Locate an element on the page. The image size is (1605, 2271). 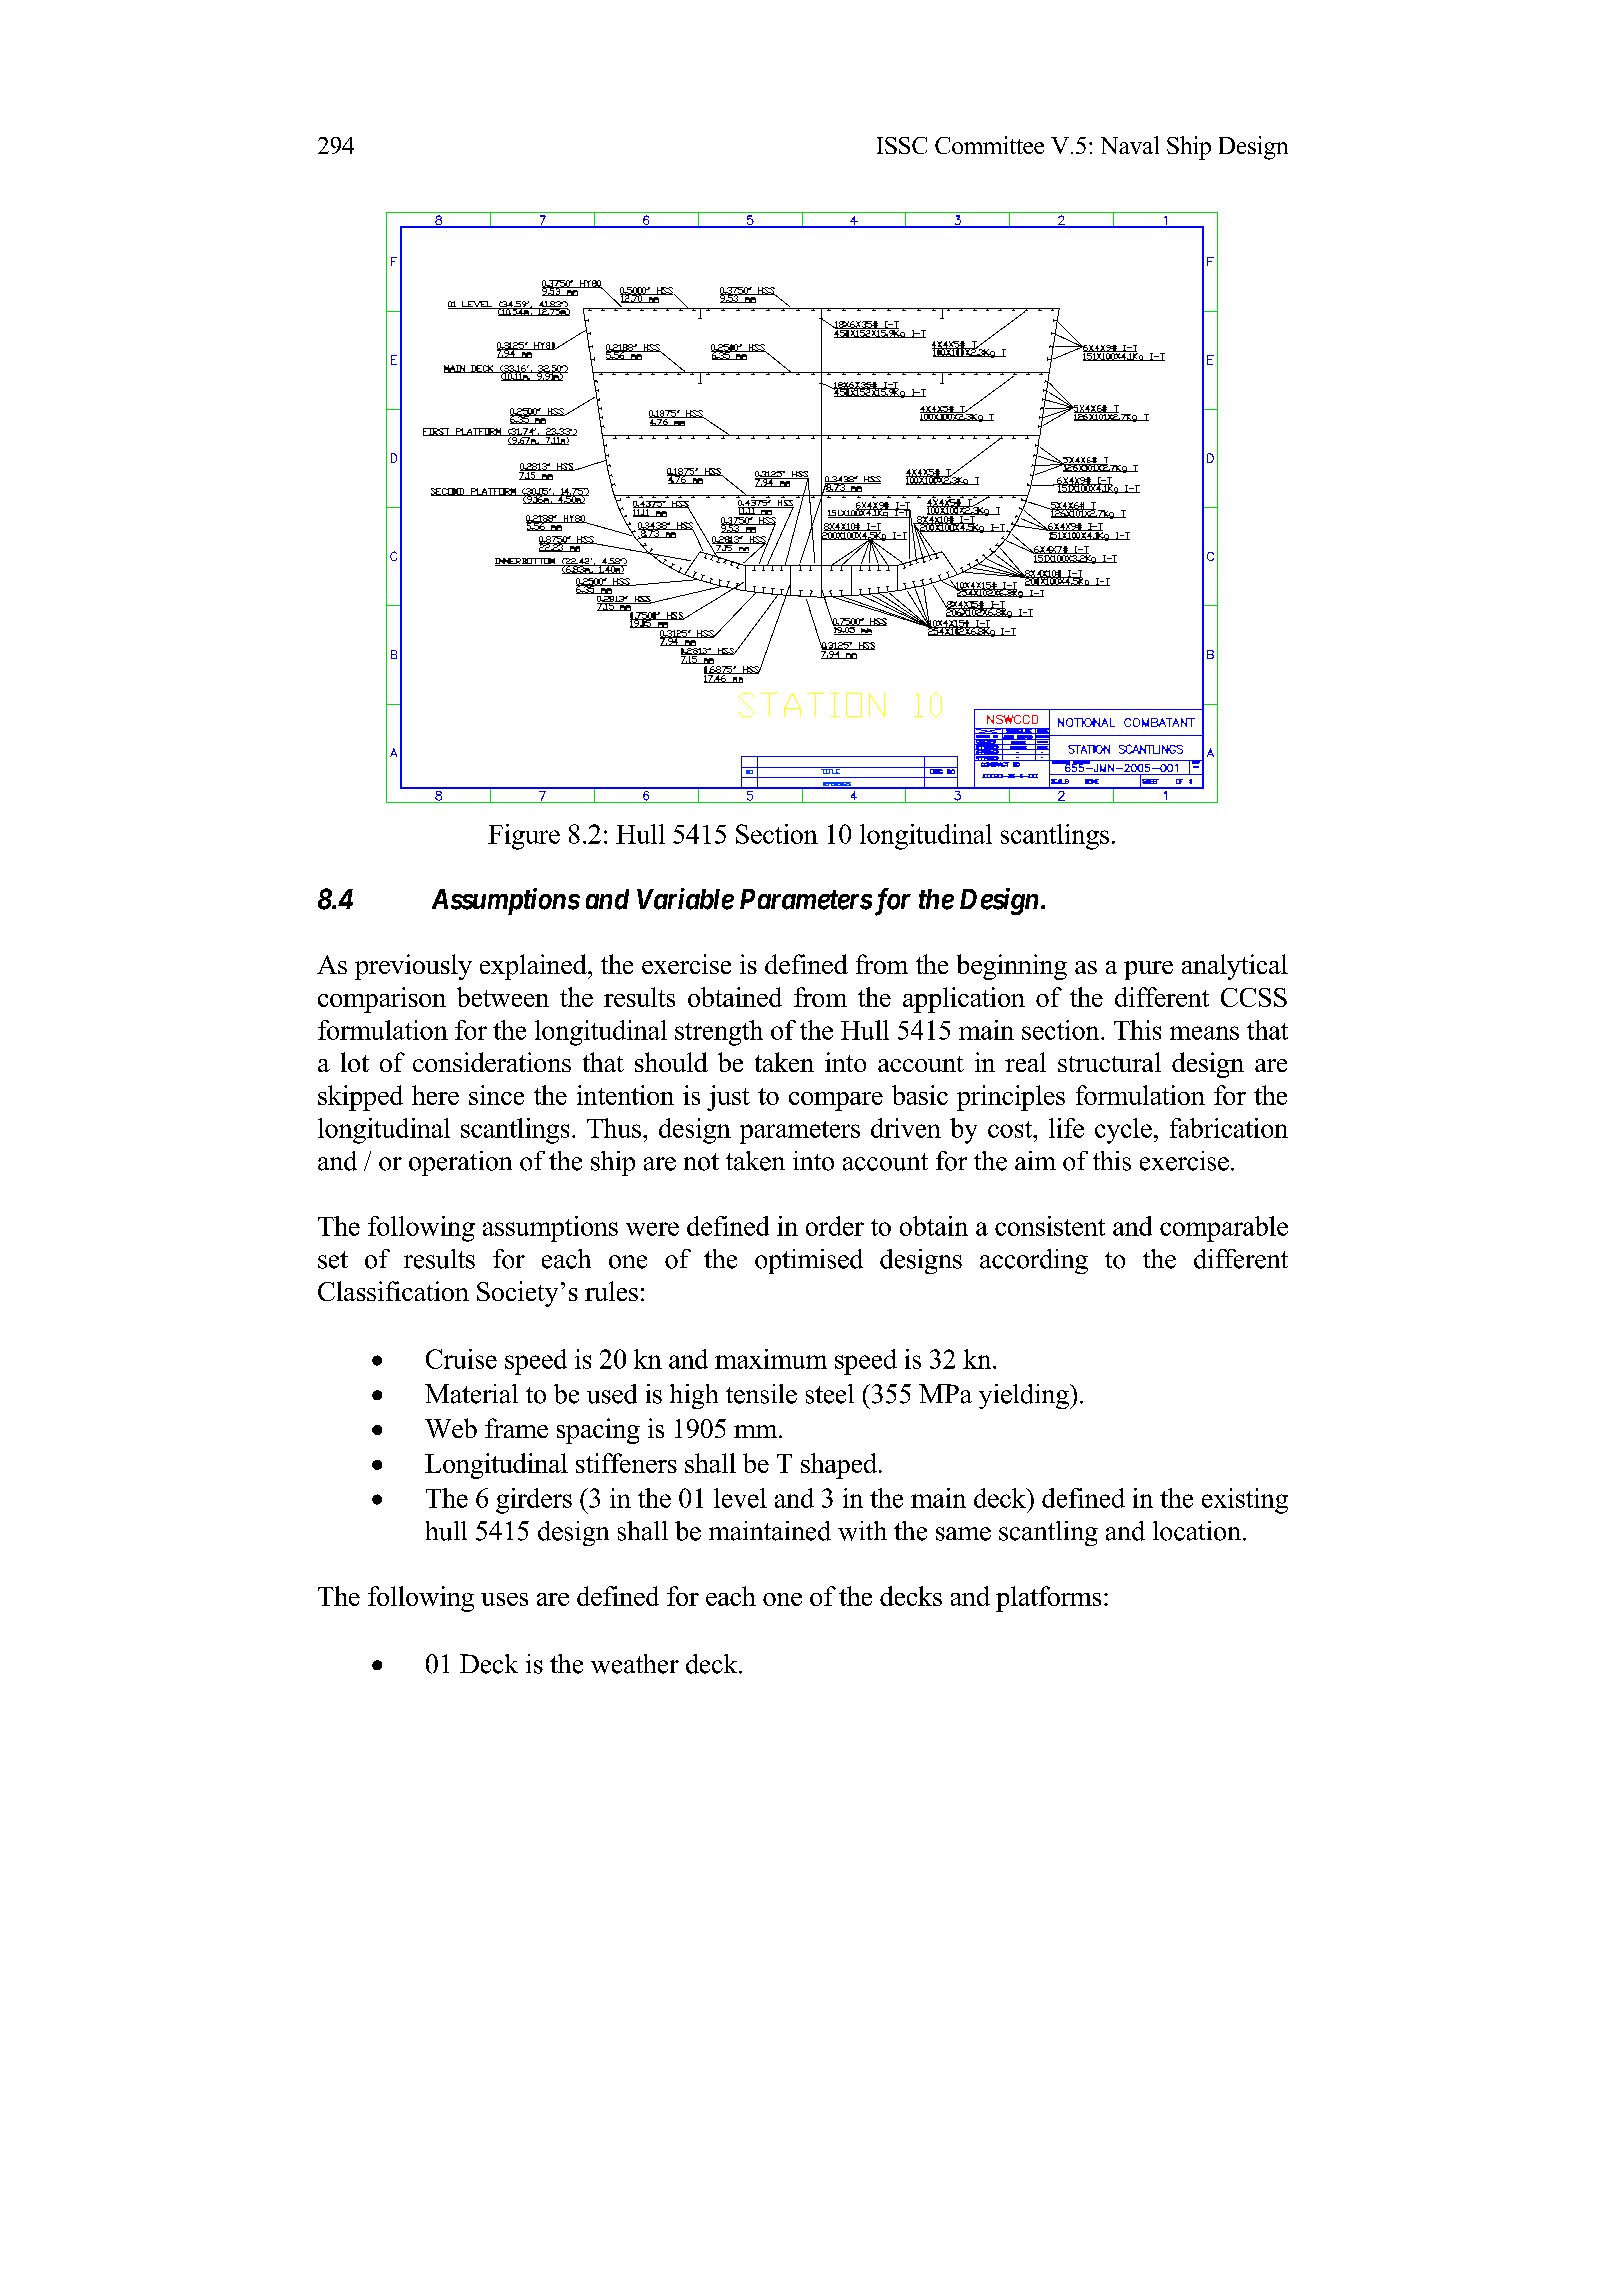
with is located at coordinates (862, 1531).
